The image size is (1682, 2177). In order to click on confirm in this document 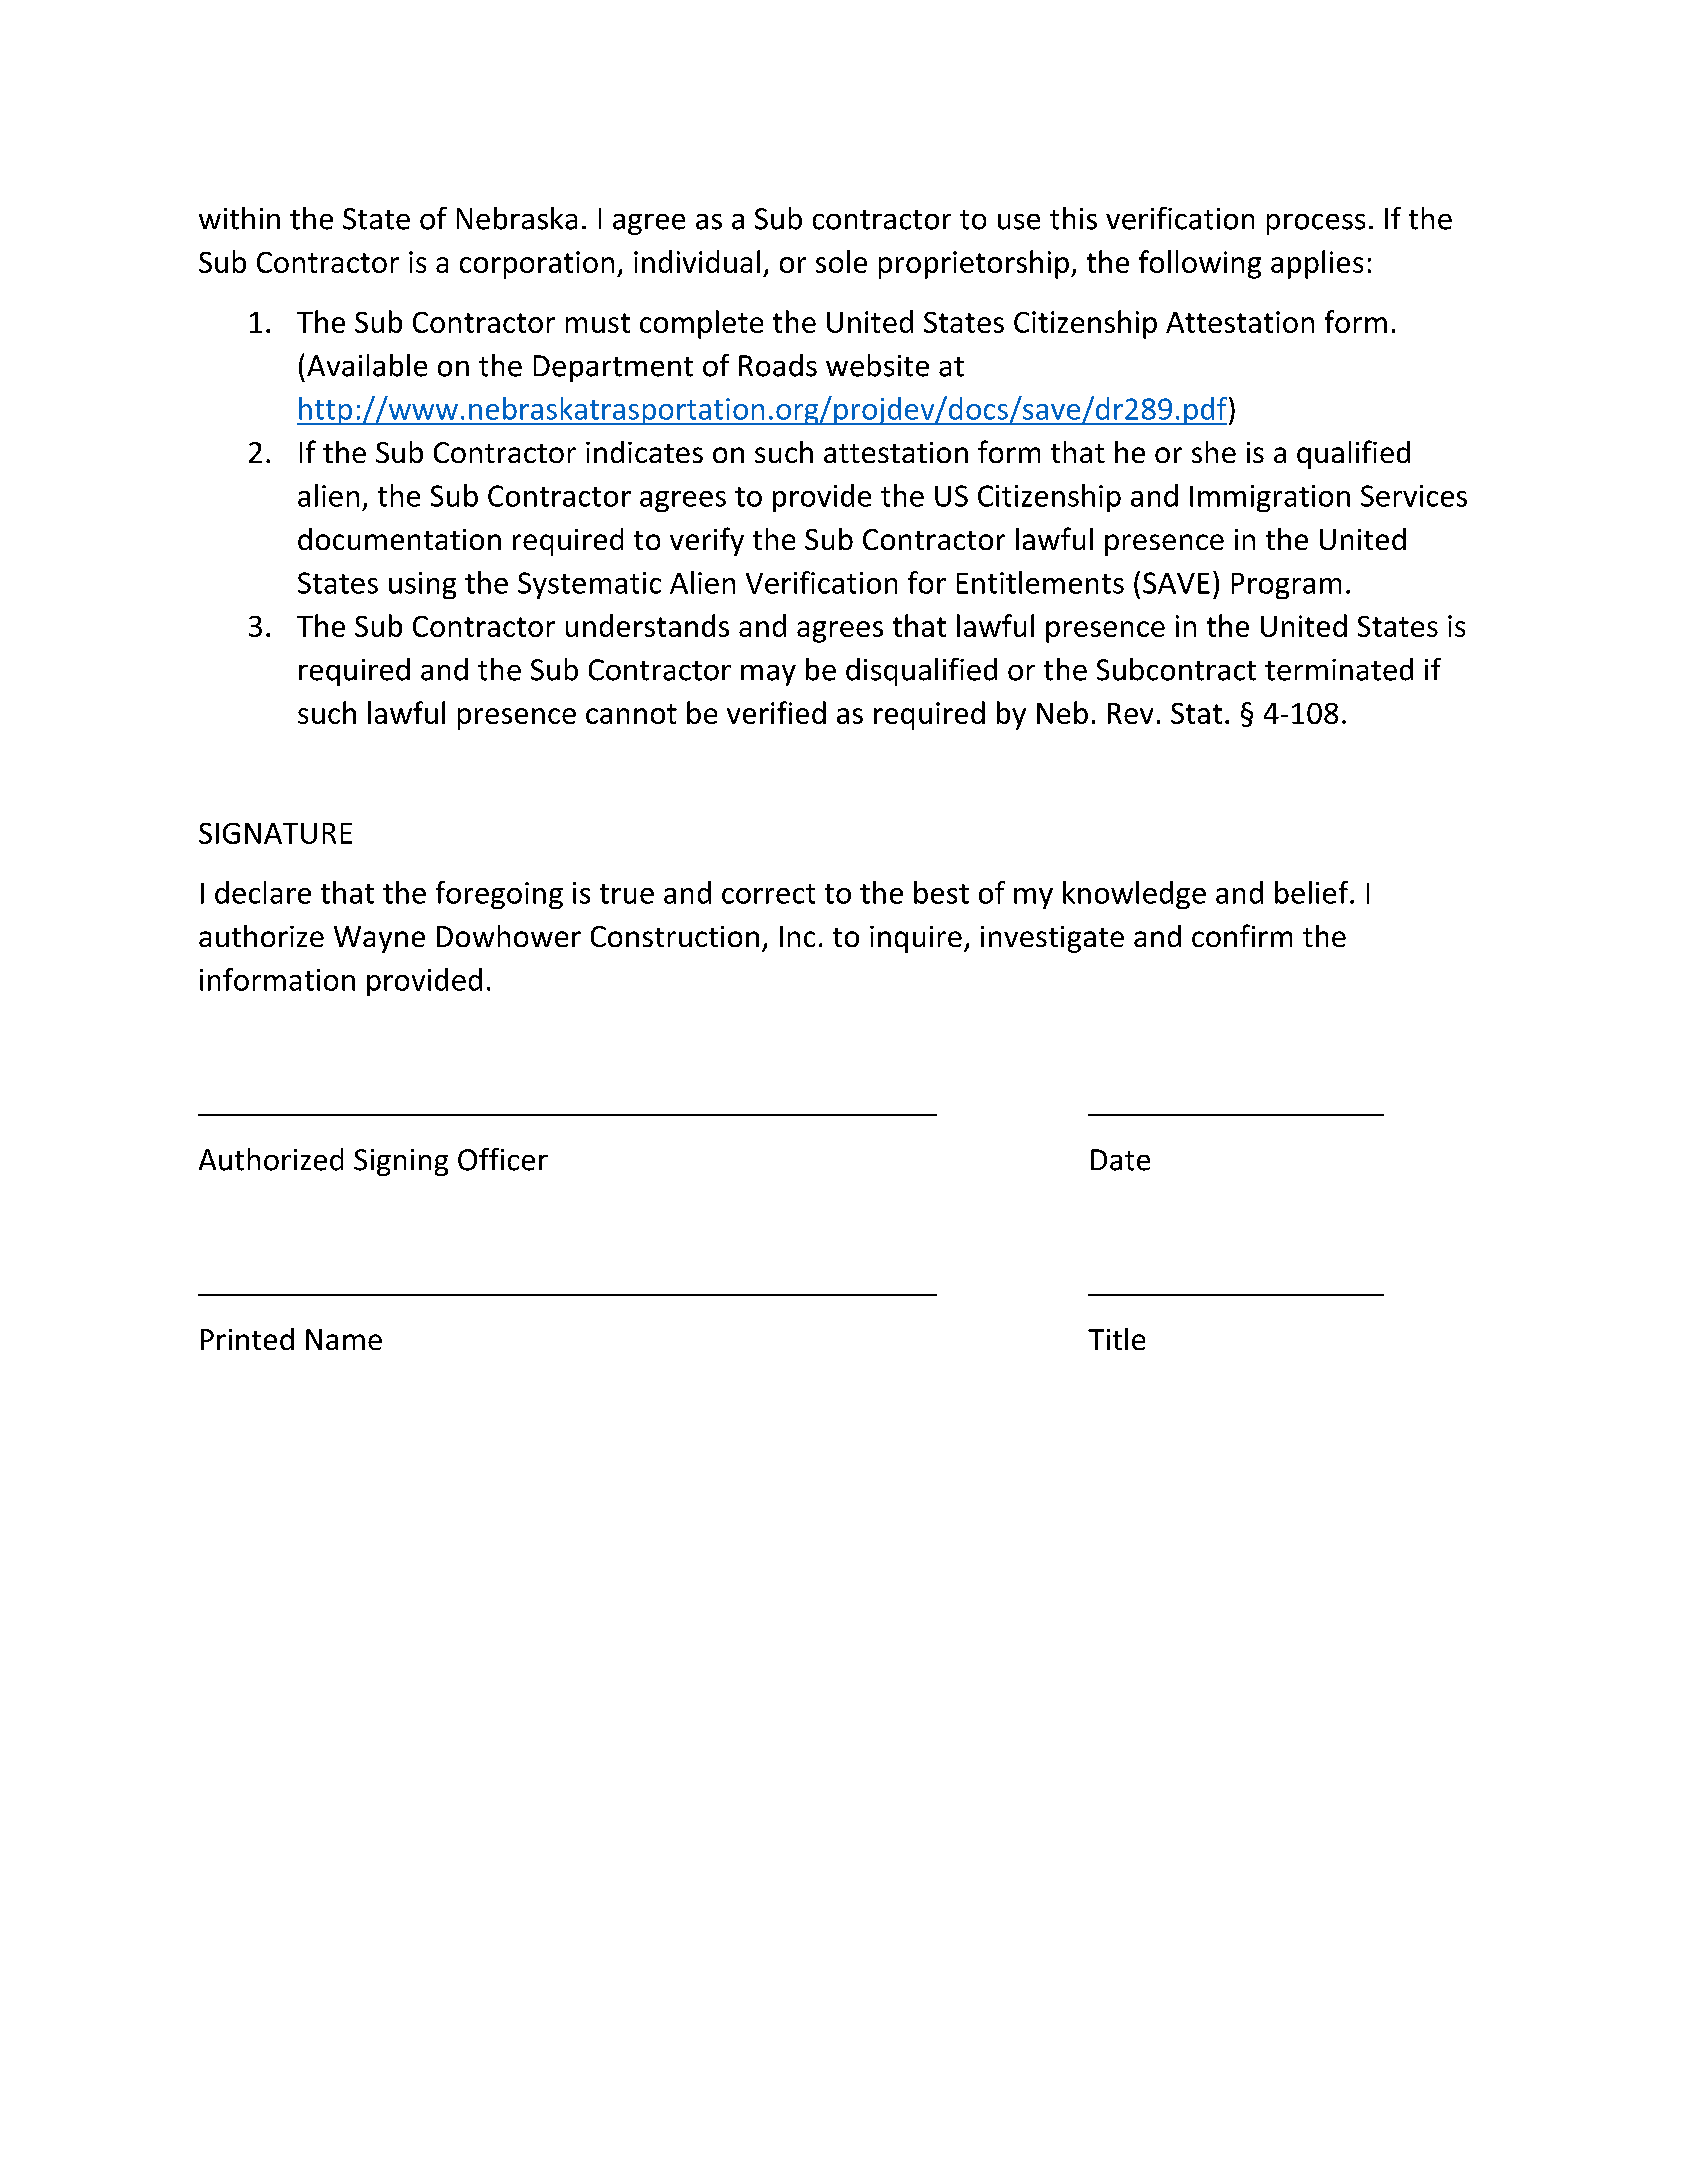, I will do `click(1242, 935)`.
